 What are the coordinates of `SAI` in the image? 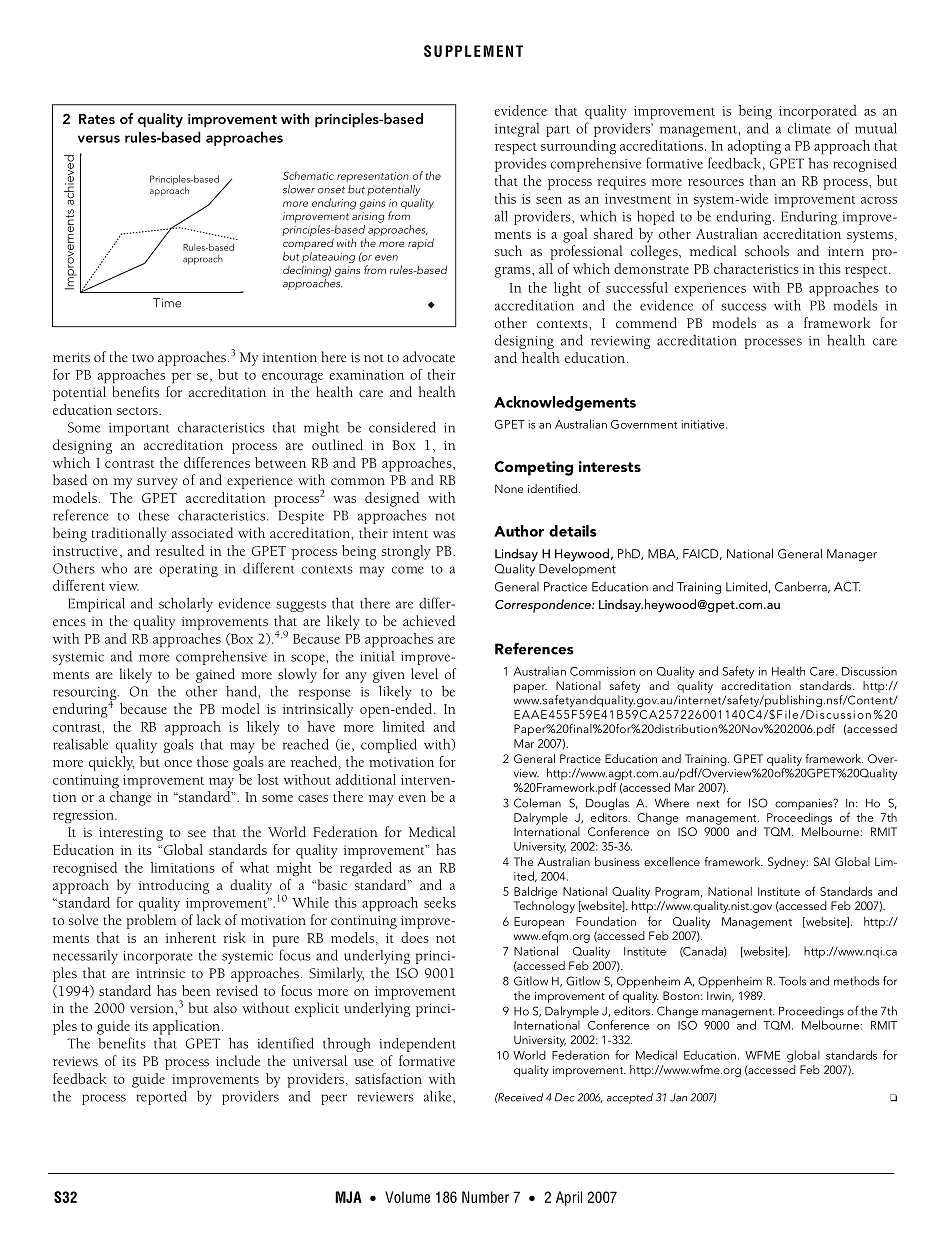 It's located at (822, 861).
